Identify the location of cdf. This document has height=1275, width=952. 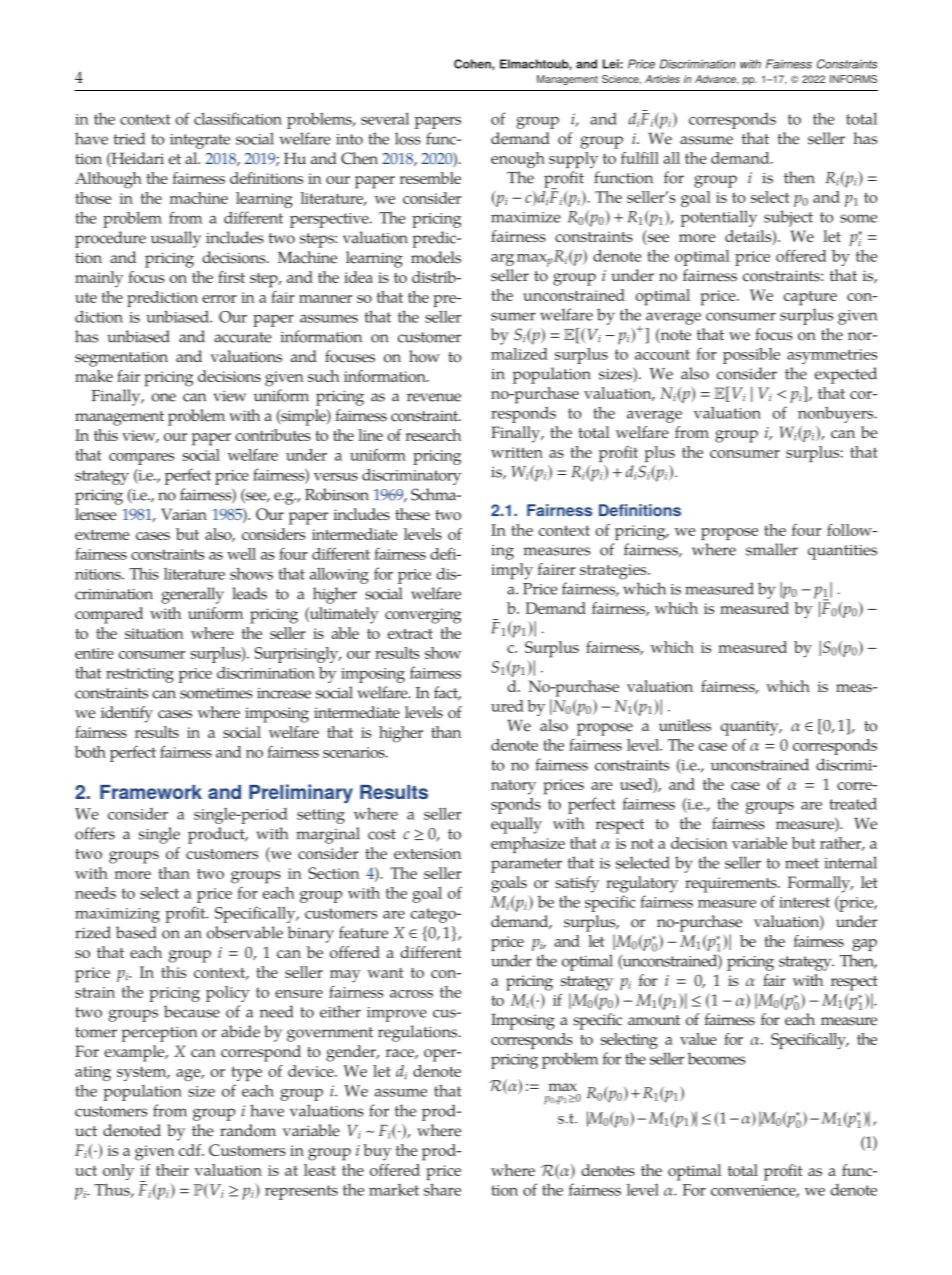
(191, 1150).
